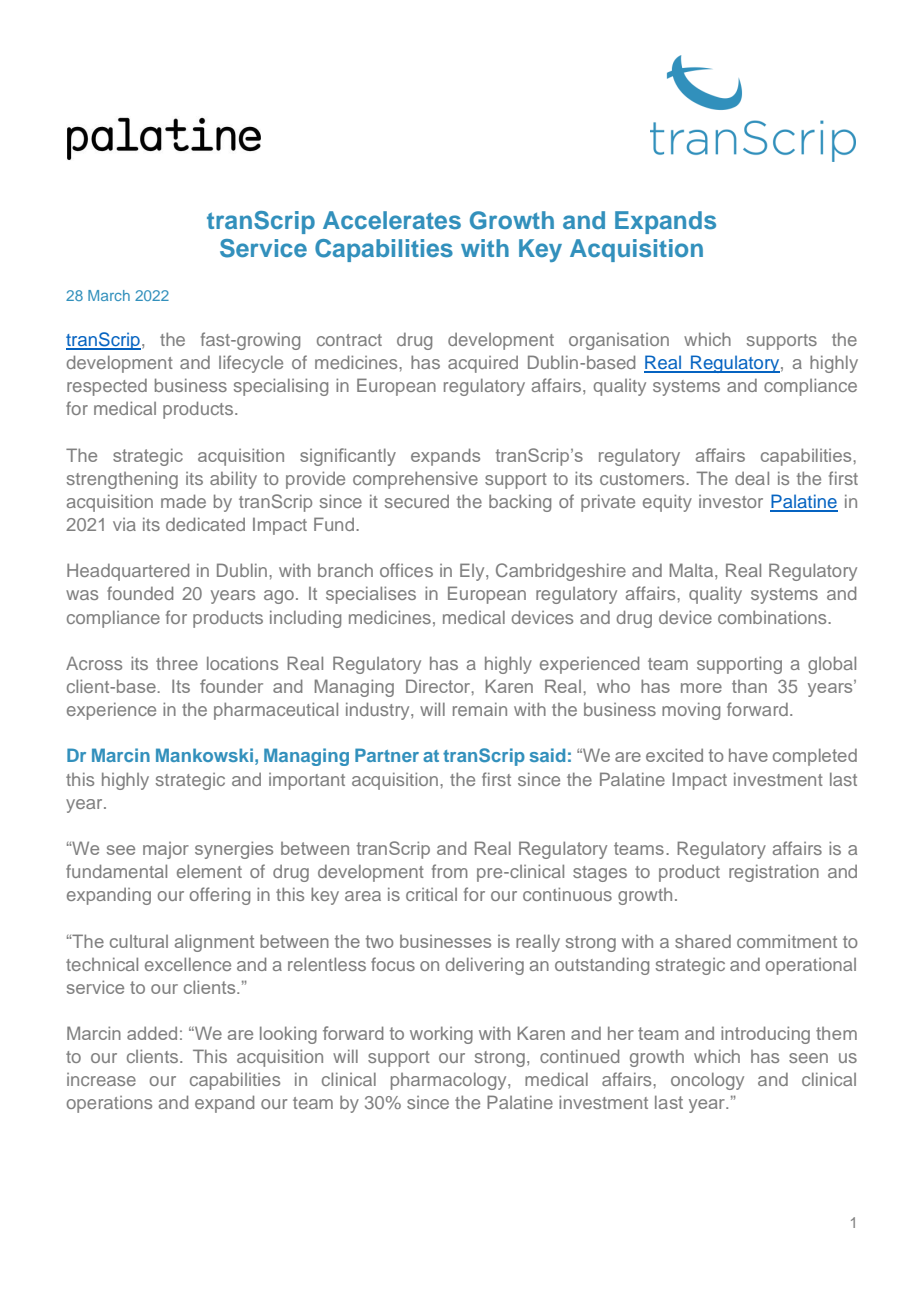 Image resolution: width=924 pixels, height=1308 pixels. I want to click on March, so click(109, 295).
